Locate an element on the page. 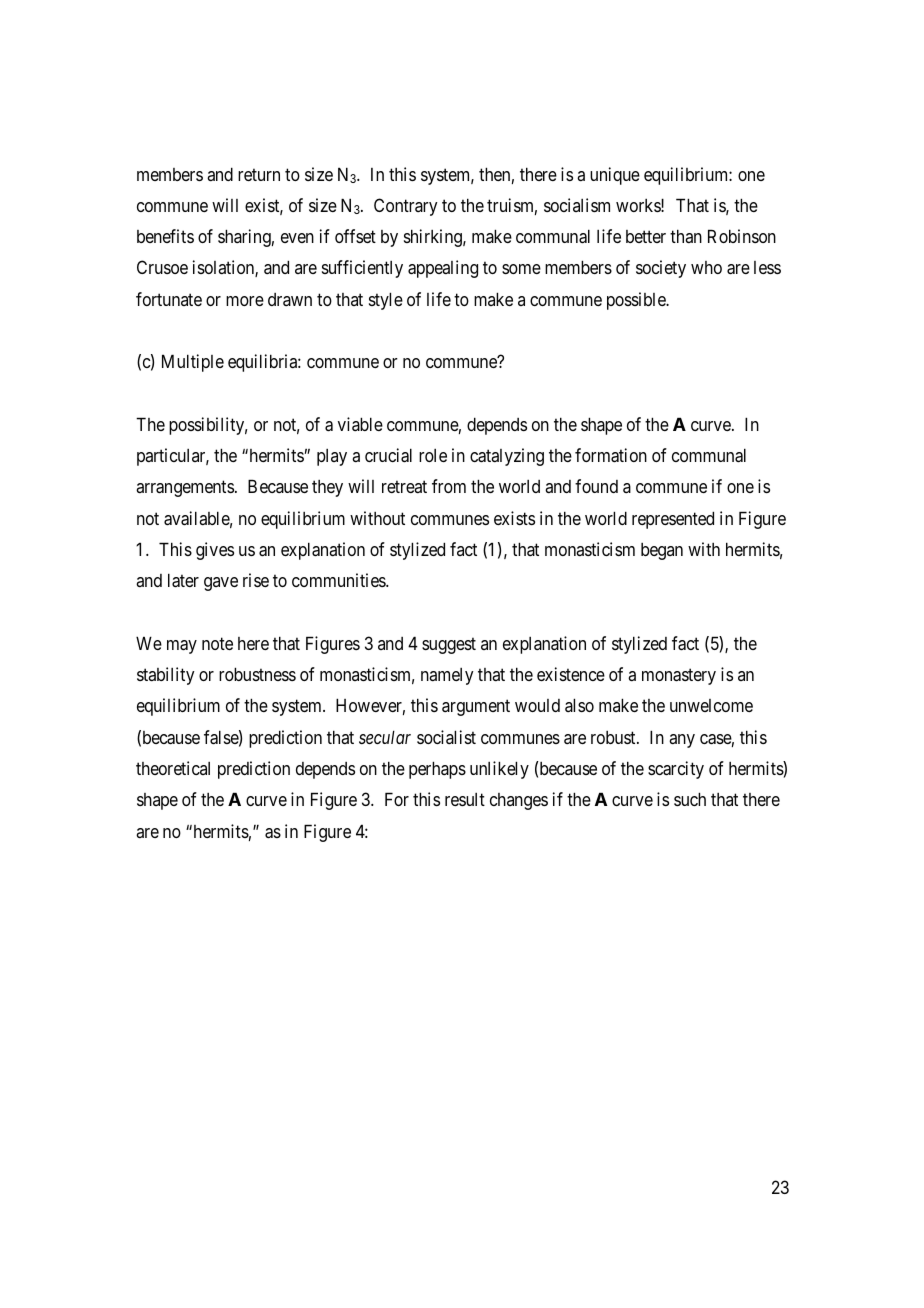 The height and width of the page is (1308, 924). than is located at coordinates (686, 236).
